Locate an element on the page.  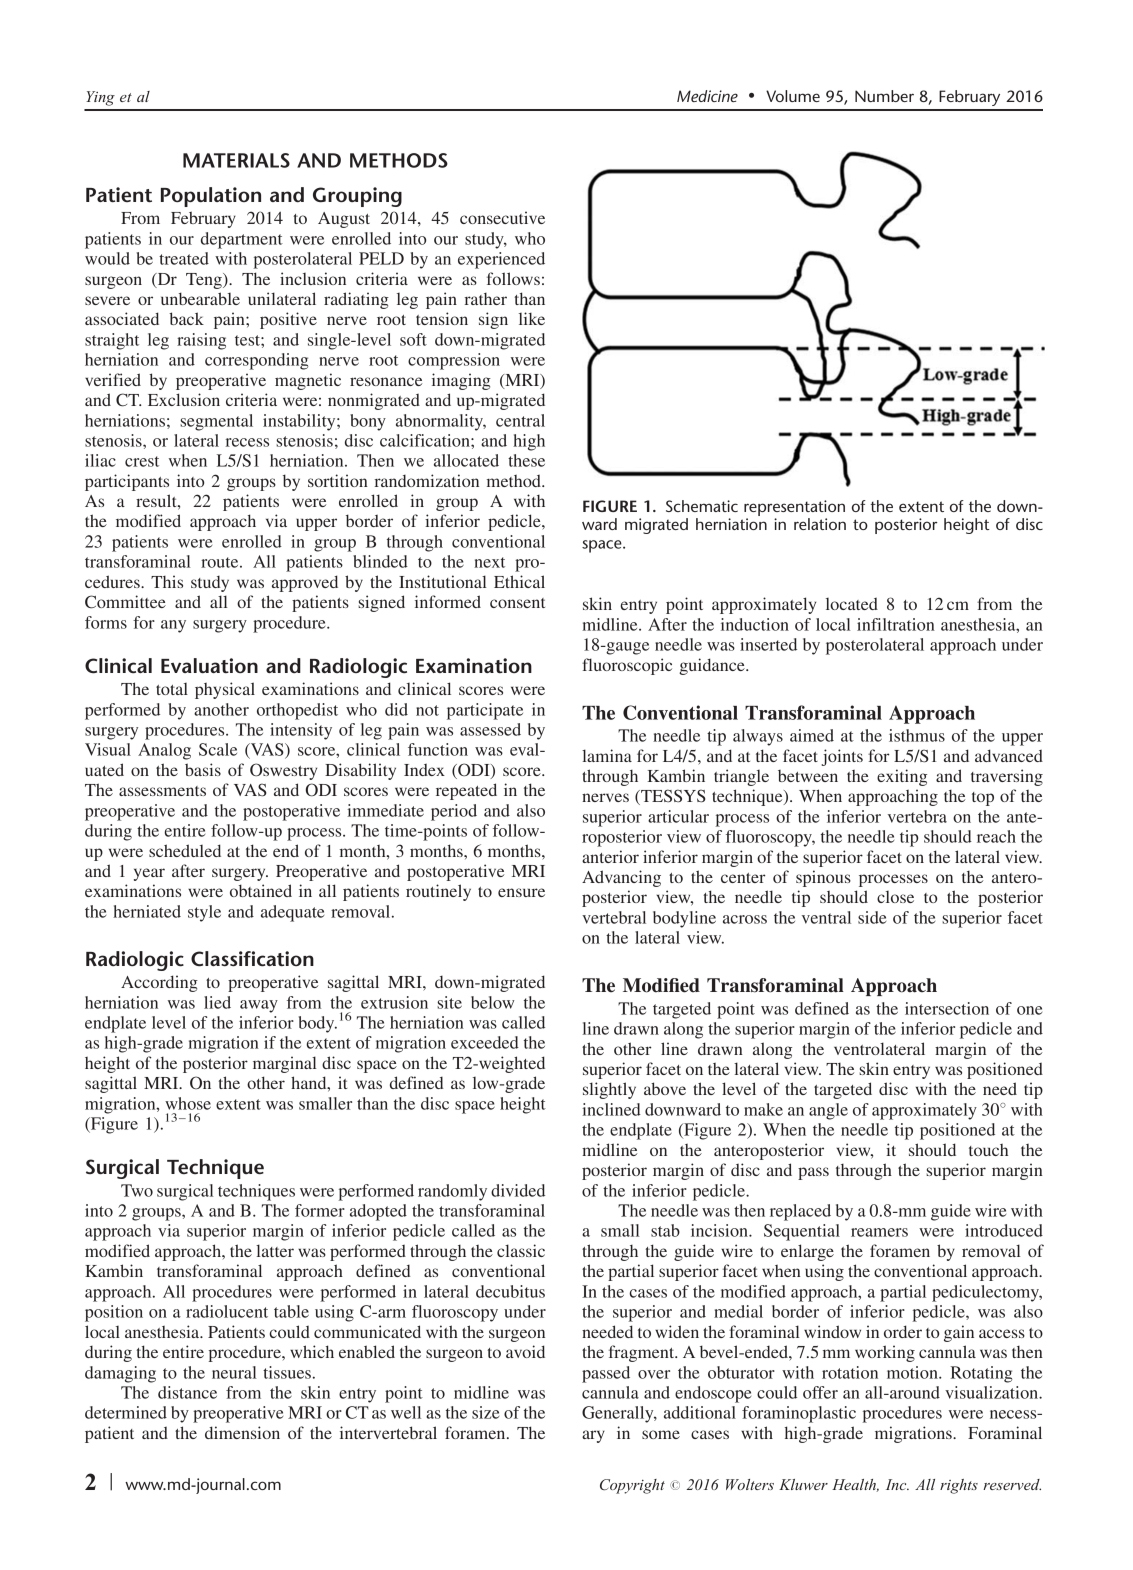
Number is located at coordinates (884, 96).
